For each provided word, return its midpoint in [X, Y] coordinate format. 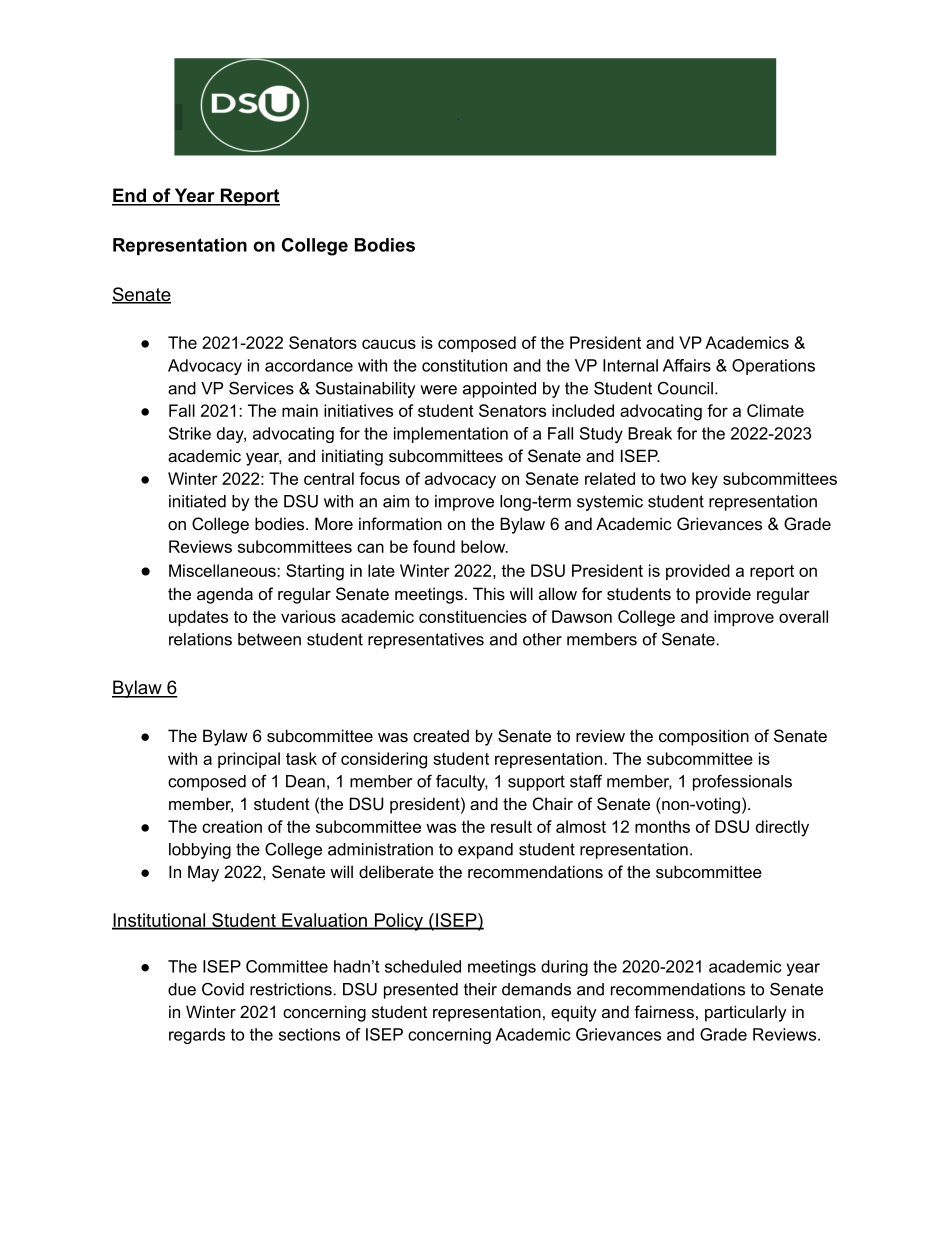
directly [782, 828]
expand [485, 851]
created [441, 735]
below [484, 546]
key [705, 480]
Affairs [687, 365]
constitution [464, 365]
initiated [197, 501]
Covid [223, 989]
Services [261, 388]
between [269, 639]
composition [704, 737]
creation [232, 826]
